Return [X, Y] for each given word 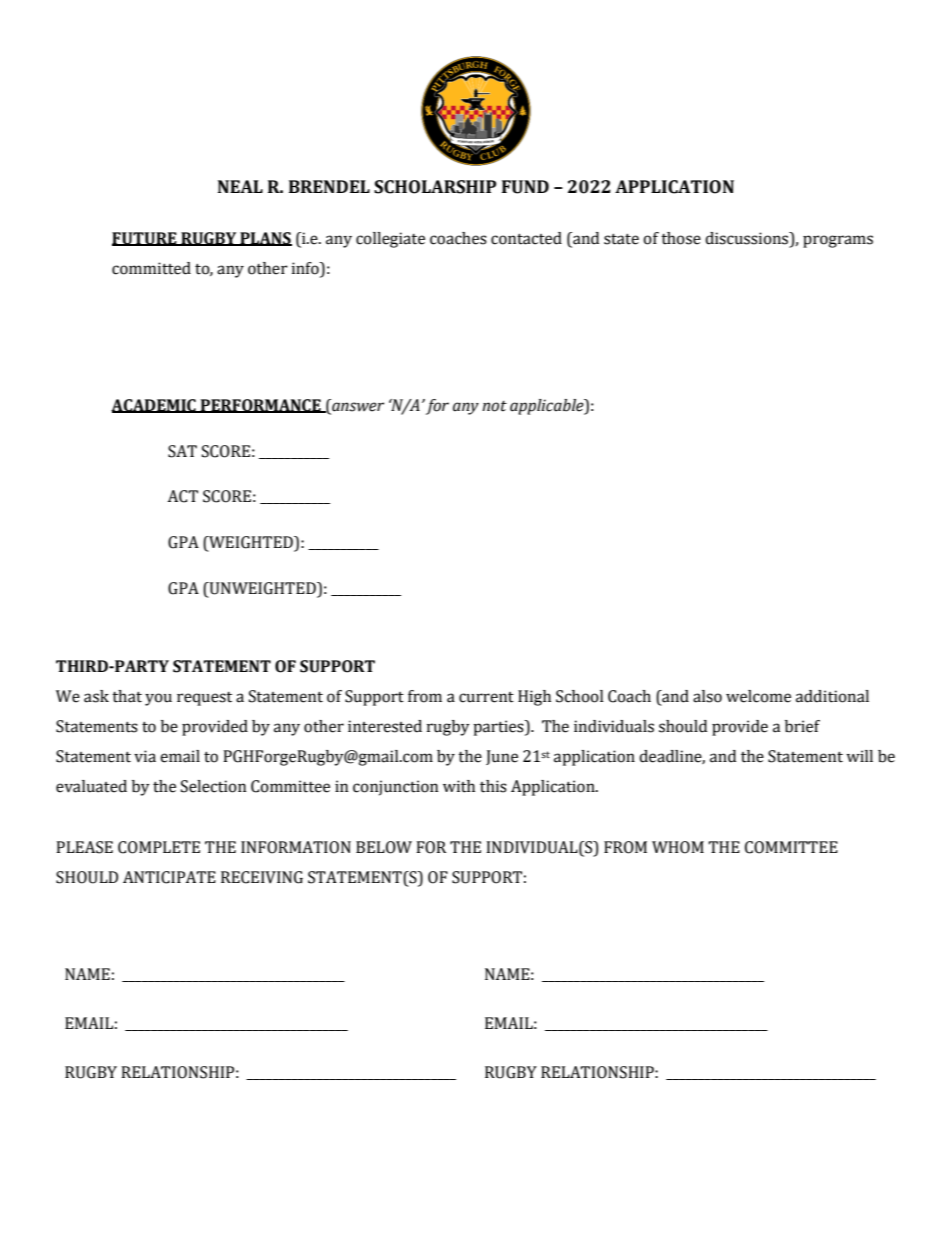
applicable [548, 407]
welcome [758, 696]
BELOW [384, 847]
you [158, 699]
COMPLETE [159, 847]
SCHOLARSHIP [435, 187]
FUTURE [145, 239]
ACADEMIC [154, 406]
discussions [748, 238]
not [494, 406]
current [486, 697]
